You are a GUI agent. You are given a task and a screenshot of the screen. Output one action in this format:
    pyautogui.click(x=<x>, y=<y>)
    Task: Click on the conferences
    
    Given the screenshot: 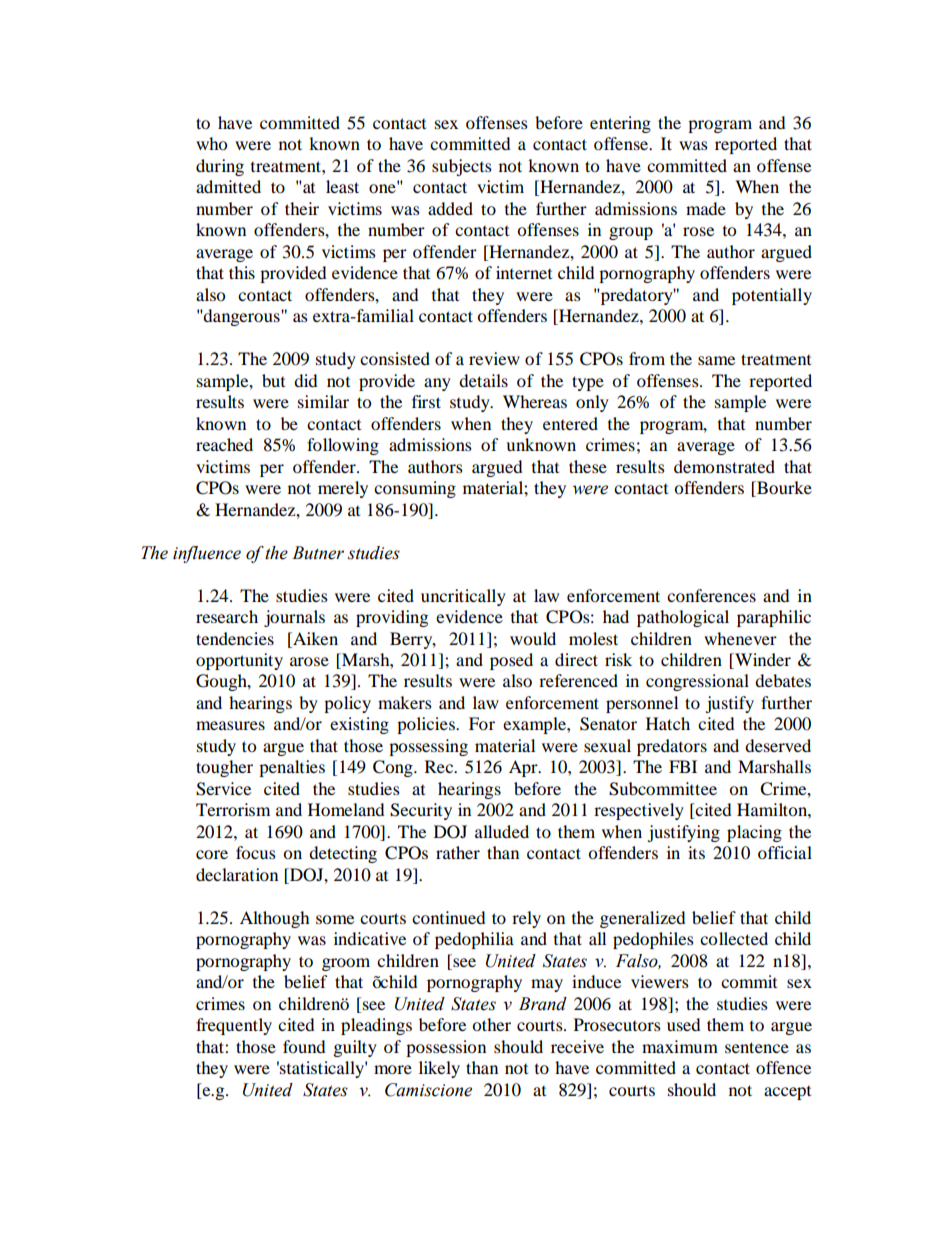 What is the action you would take?
    pyautogui.click(x=711, y=595)
